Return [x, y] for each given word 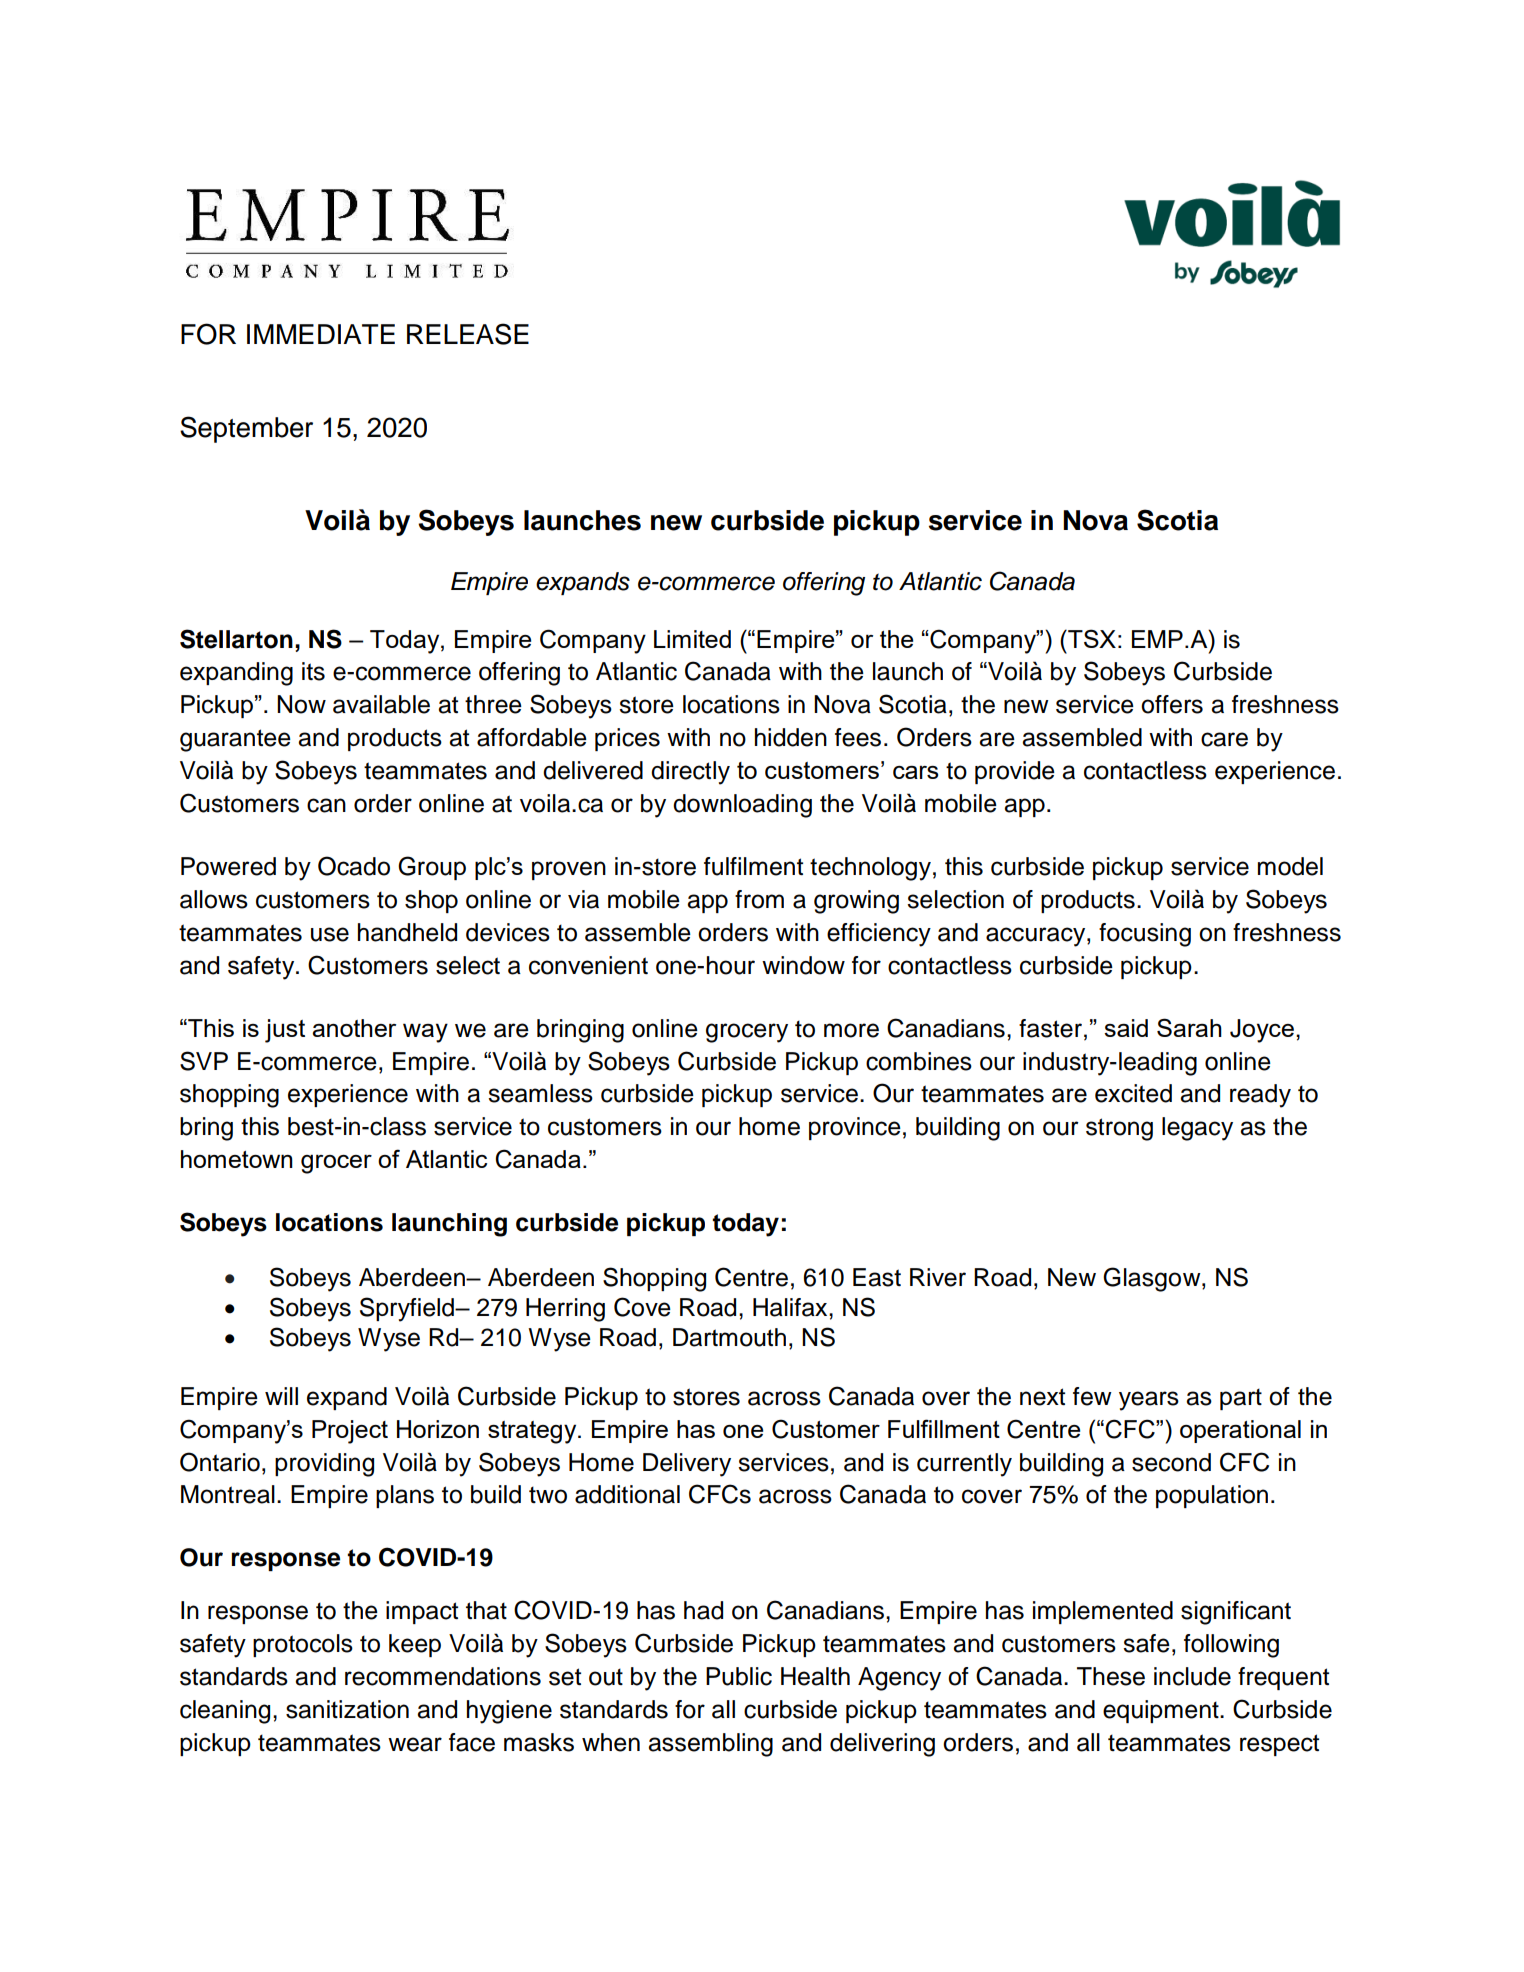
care [1224, 739]
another [354, 1028]
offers [1172, 704]
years [1149, 1401]
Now [301, 704]
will [281, 1396]
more [851, 1030]
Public [739, 1676]
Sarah [1189, 1027]
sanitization [347, 1709]
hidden [791, 737]
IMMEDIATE [321, 334]
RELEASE [468, 334]
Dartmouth [729, 1337]
